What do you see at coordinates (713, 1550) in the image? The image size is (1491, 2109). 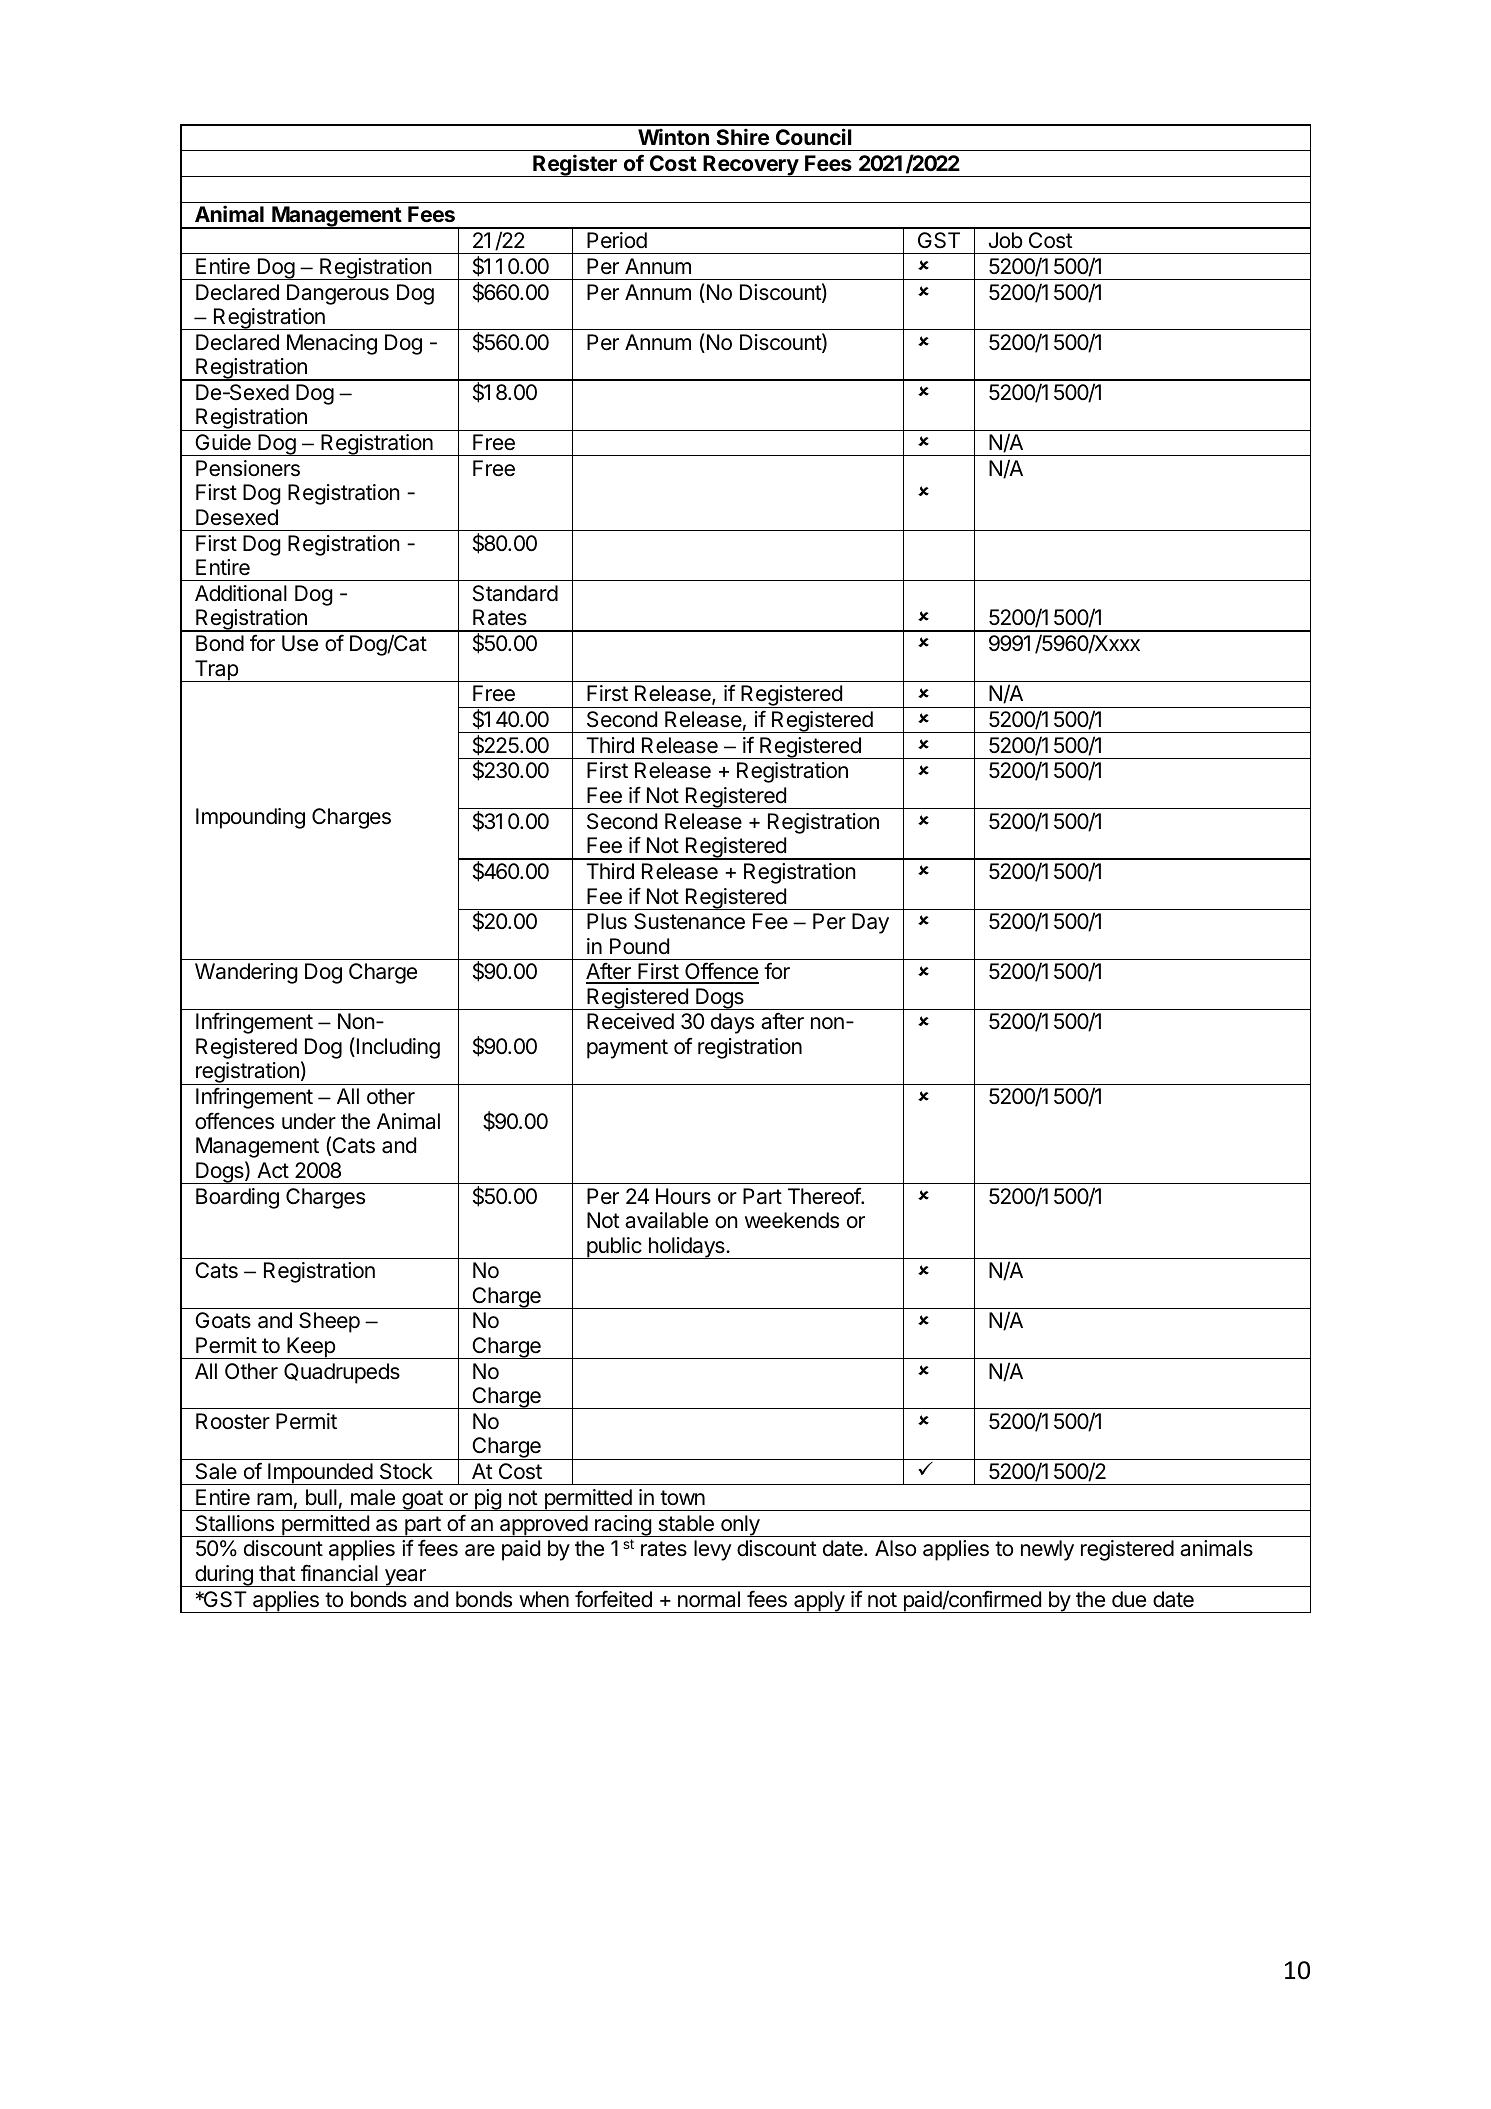 I see `levy` at bounding box center [713, 1550].
